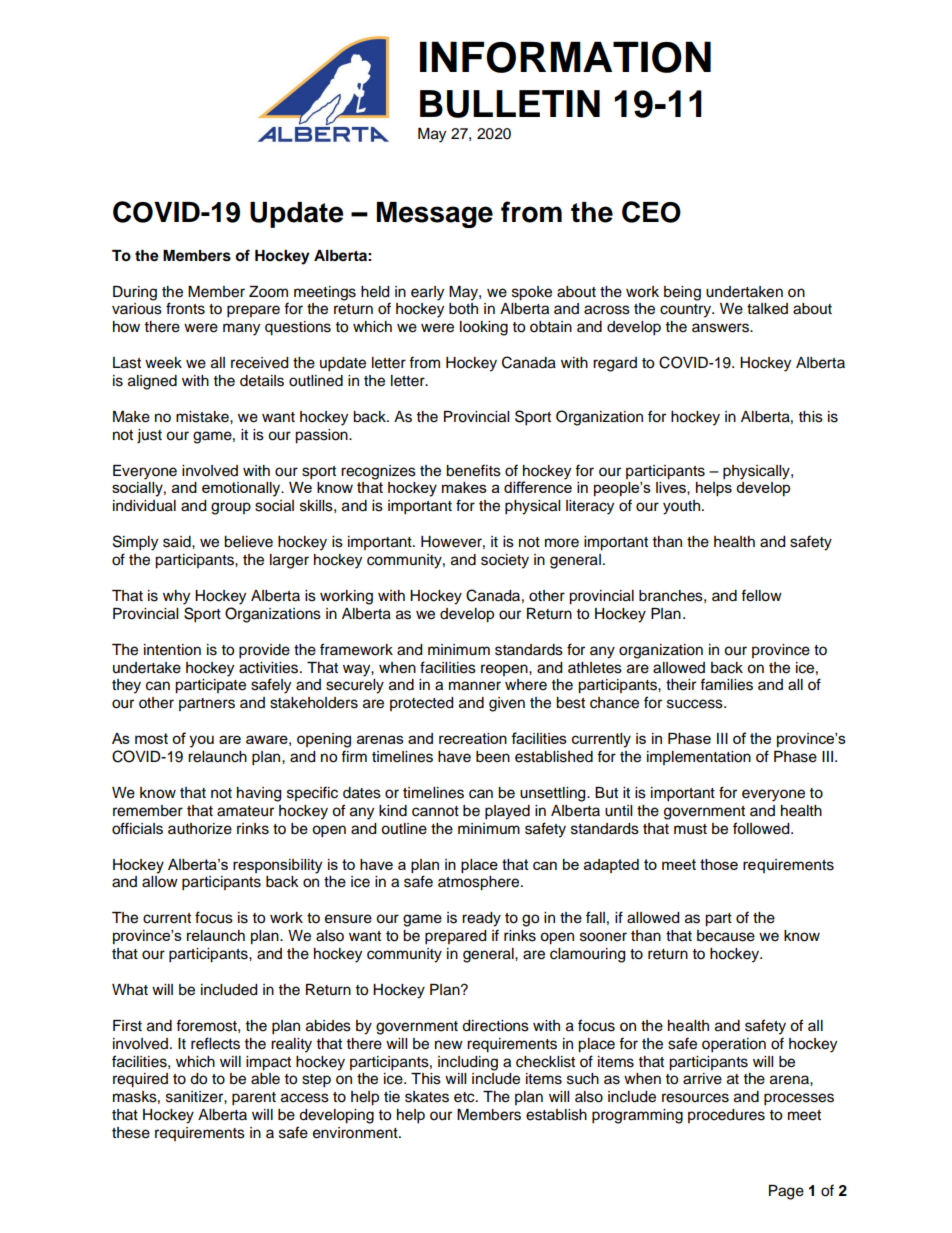  Describe the element at coordinates (672, 488) in the page. I see `lives` at that location.
